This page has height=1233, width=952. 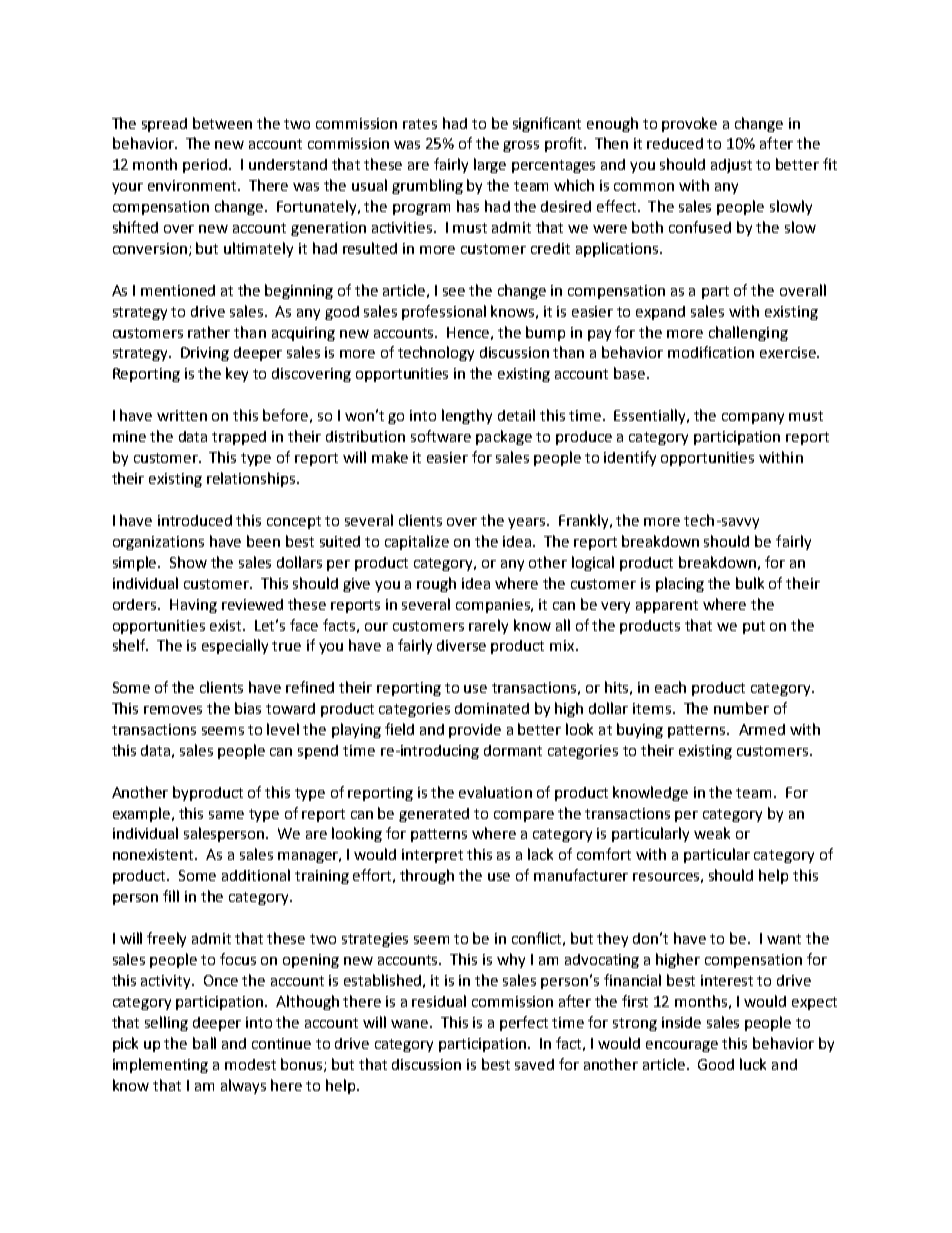 What do you see at coordinates (753, 418) in the page?
I see `company` at bounding box center [753, 418].
